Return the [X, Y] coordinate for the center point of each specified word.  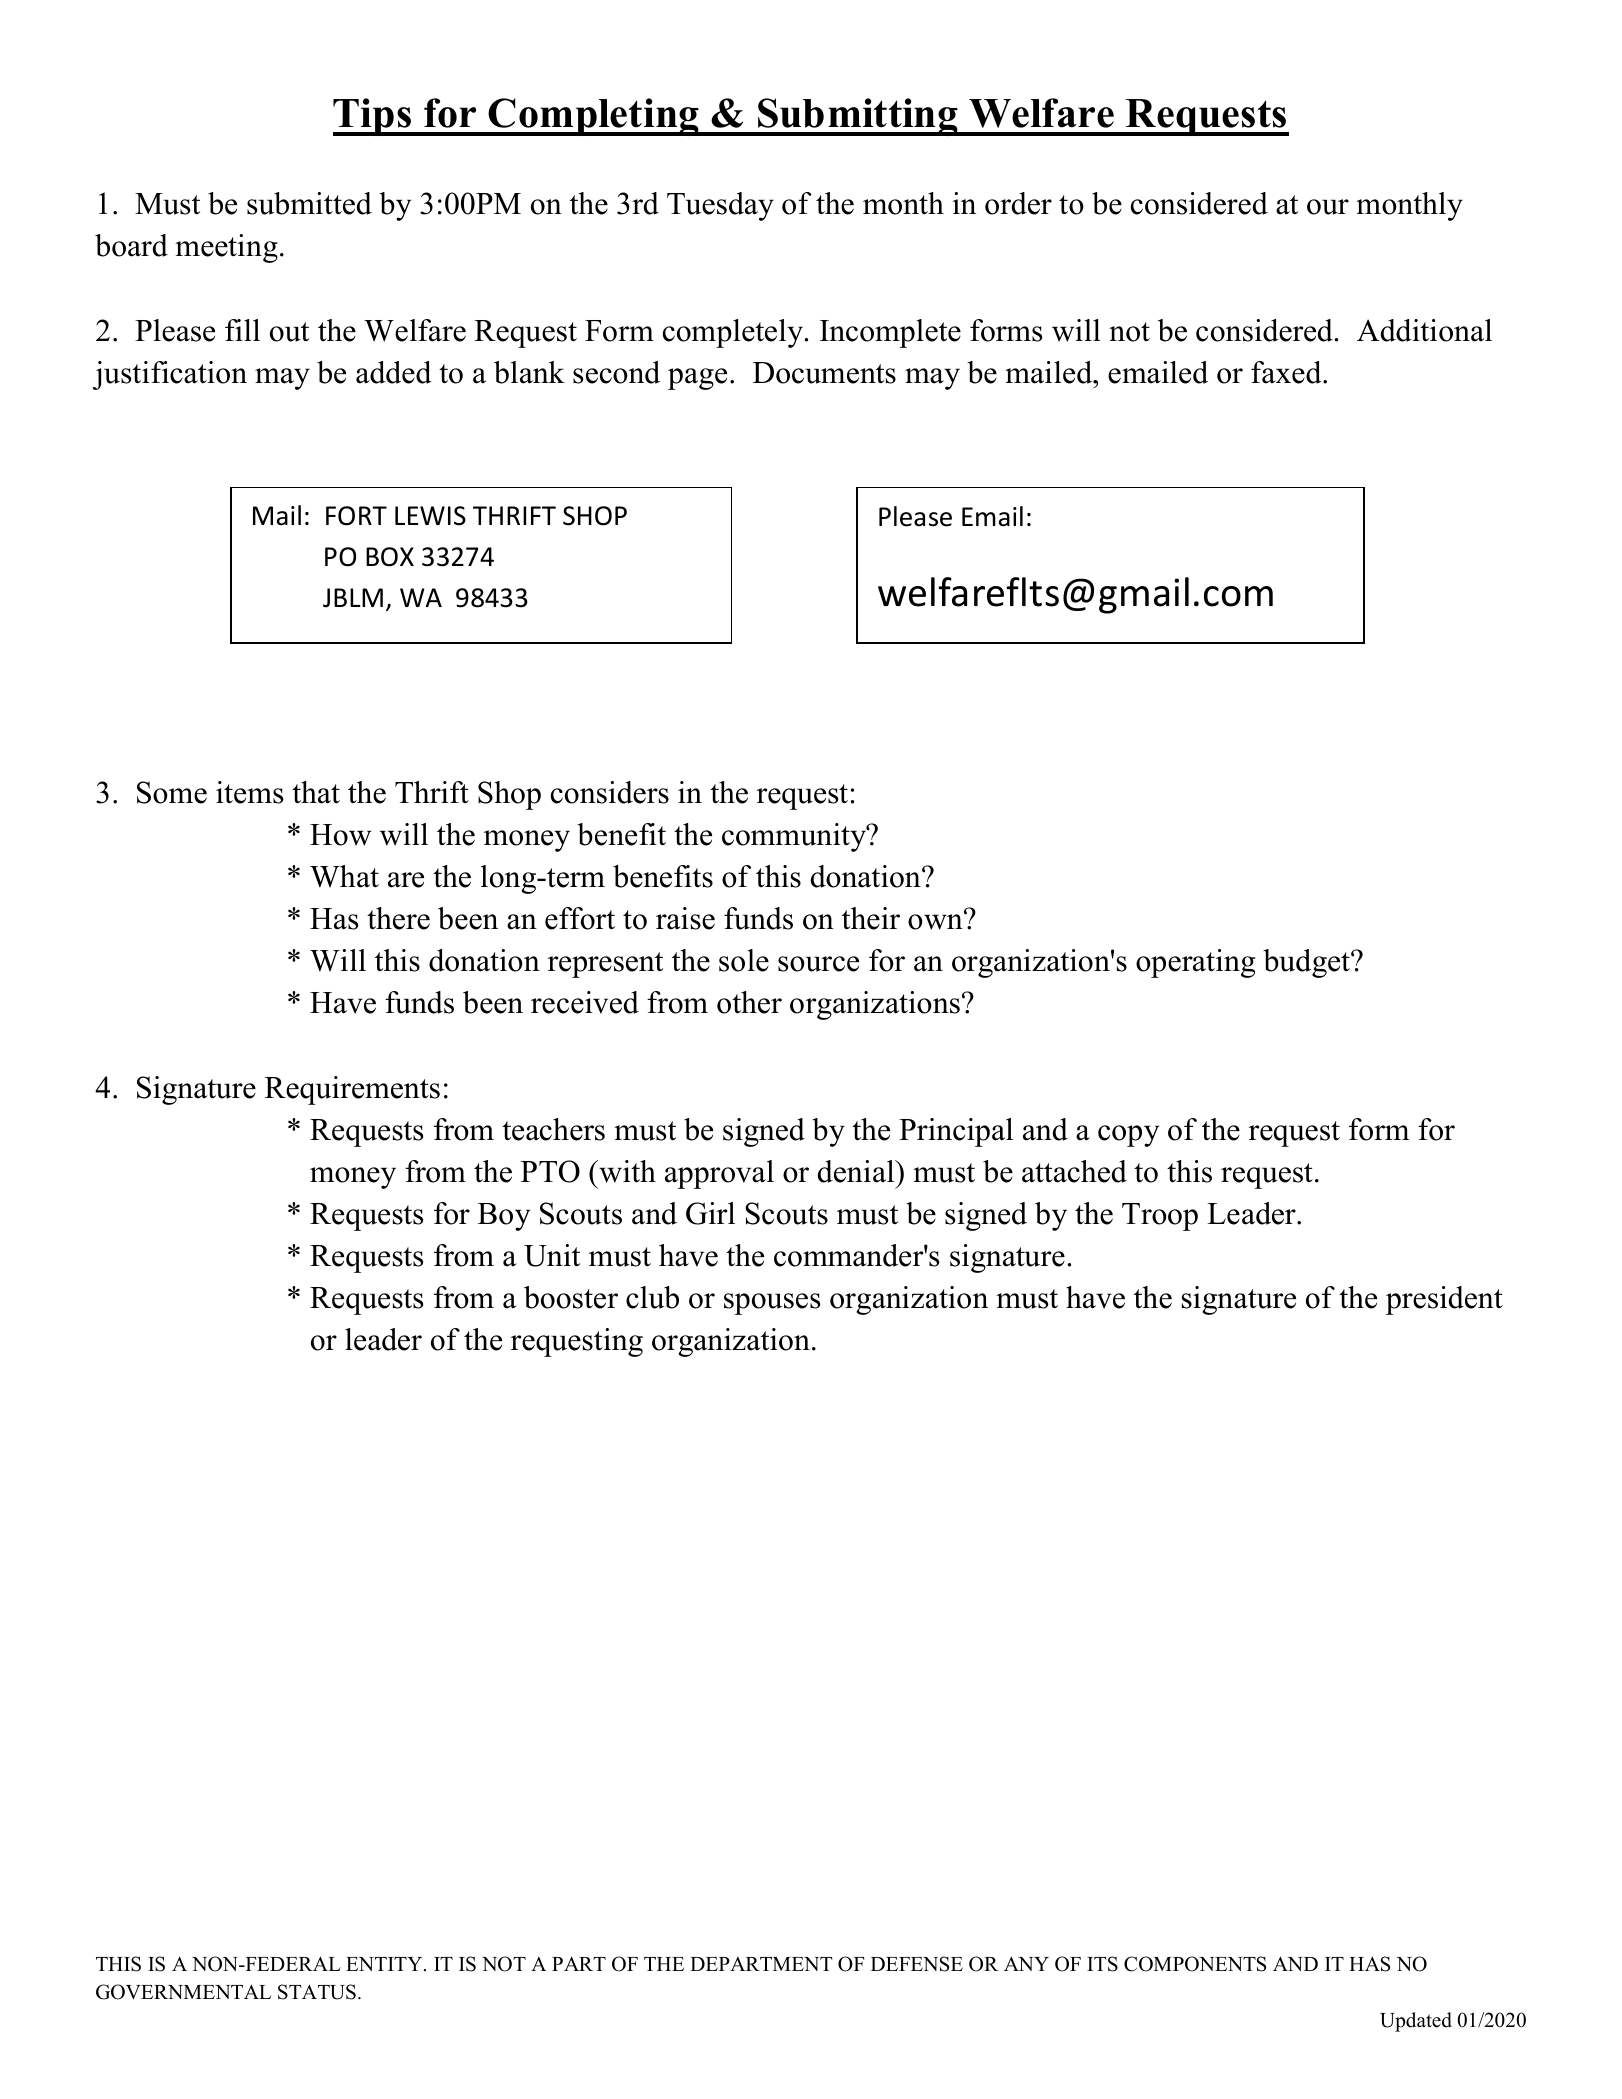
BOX [390, 557]
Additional [1424, 330]
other [749, 1002]
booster [571, 1297]
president [1444, 1300]
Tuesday [720, 206]
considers [610, 792]
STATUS [317, 1992]
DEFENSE [917, 1964]
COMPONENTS [1195, 1964]
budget [1307, 963]
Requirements [352, 1090]
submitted [309, 203]
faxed [1287, 372]
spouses [772, 1304]
